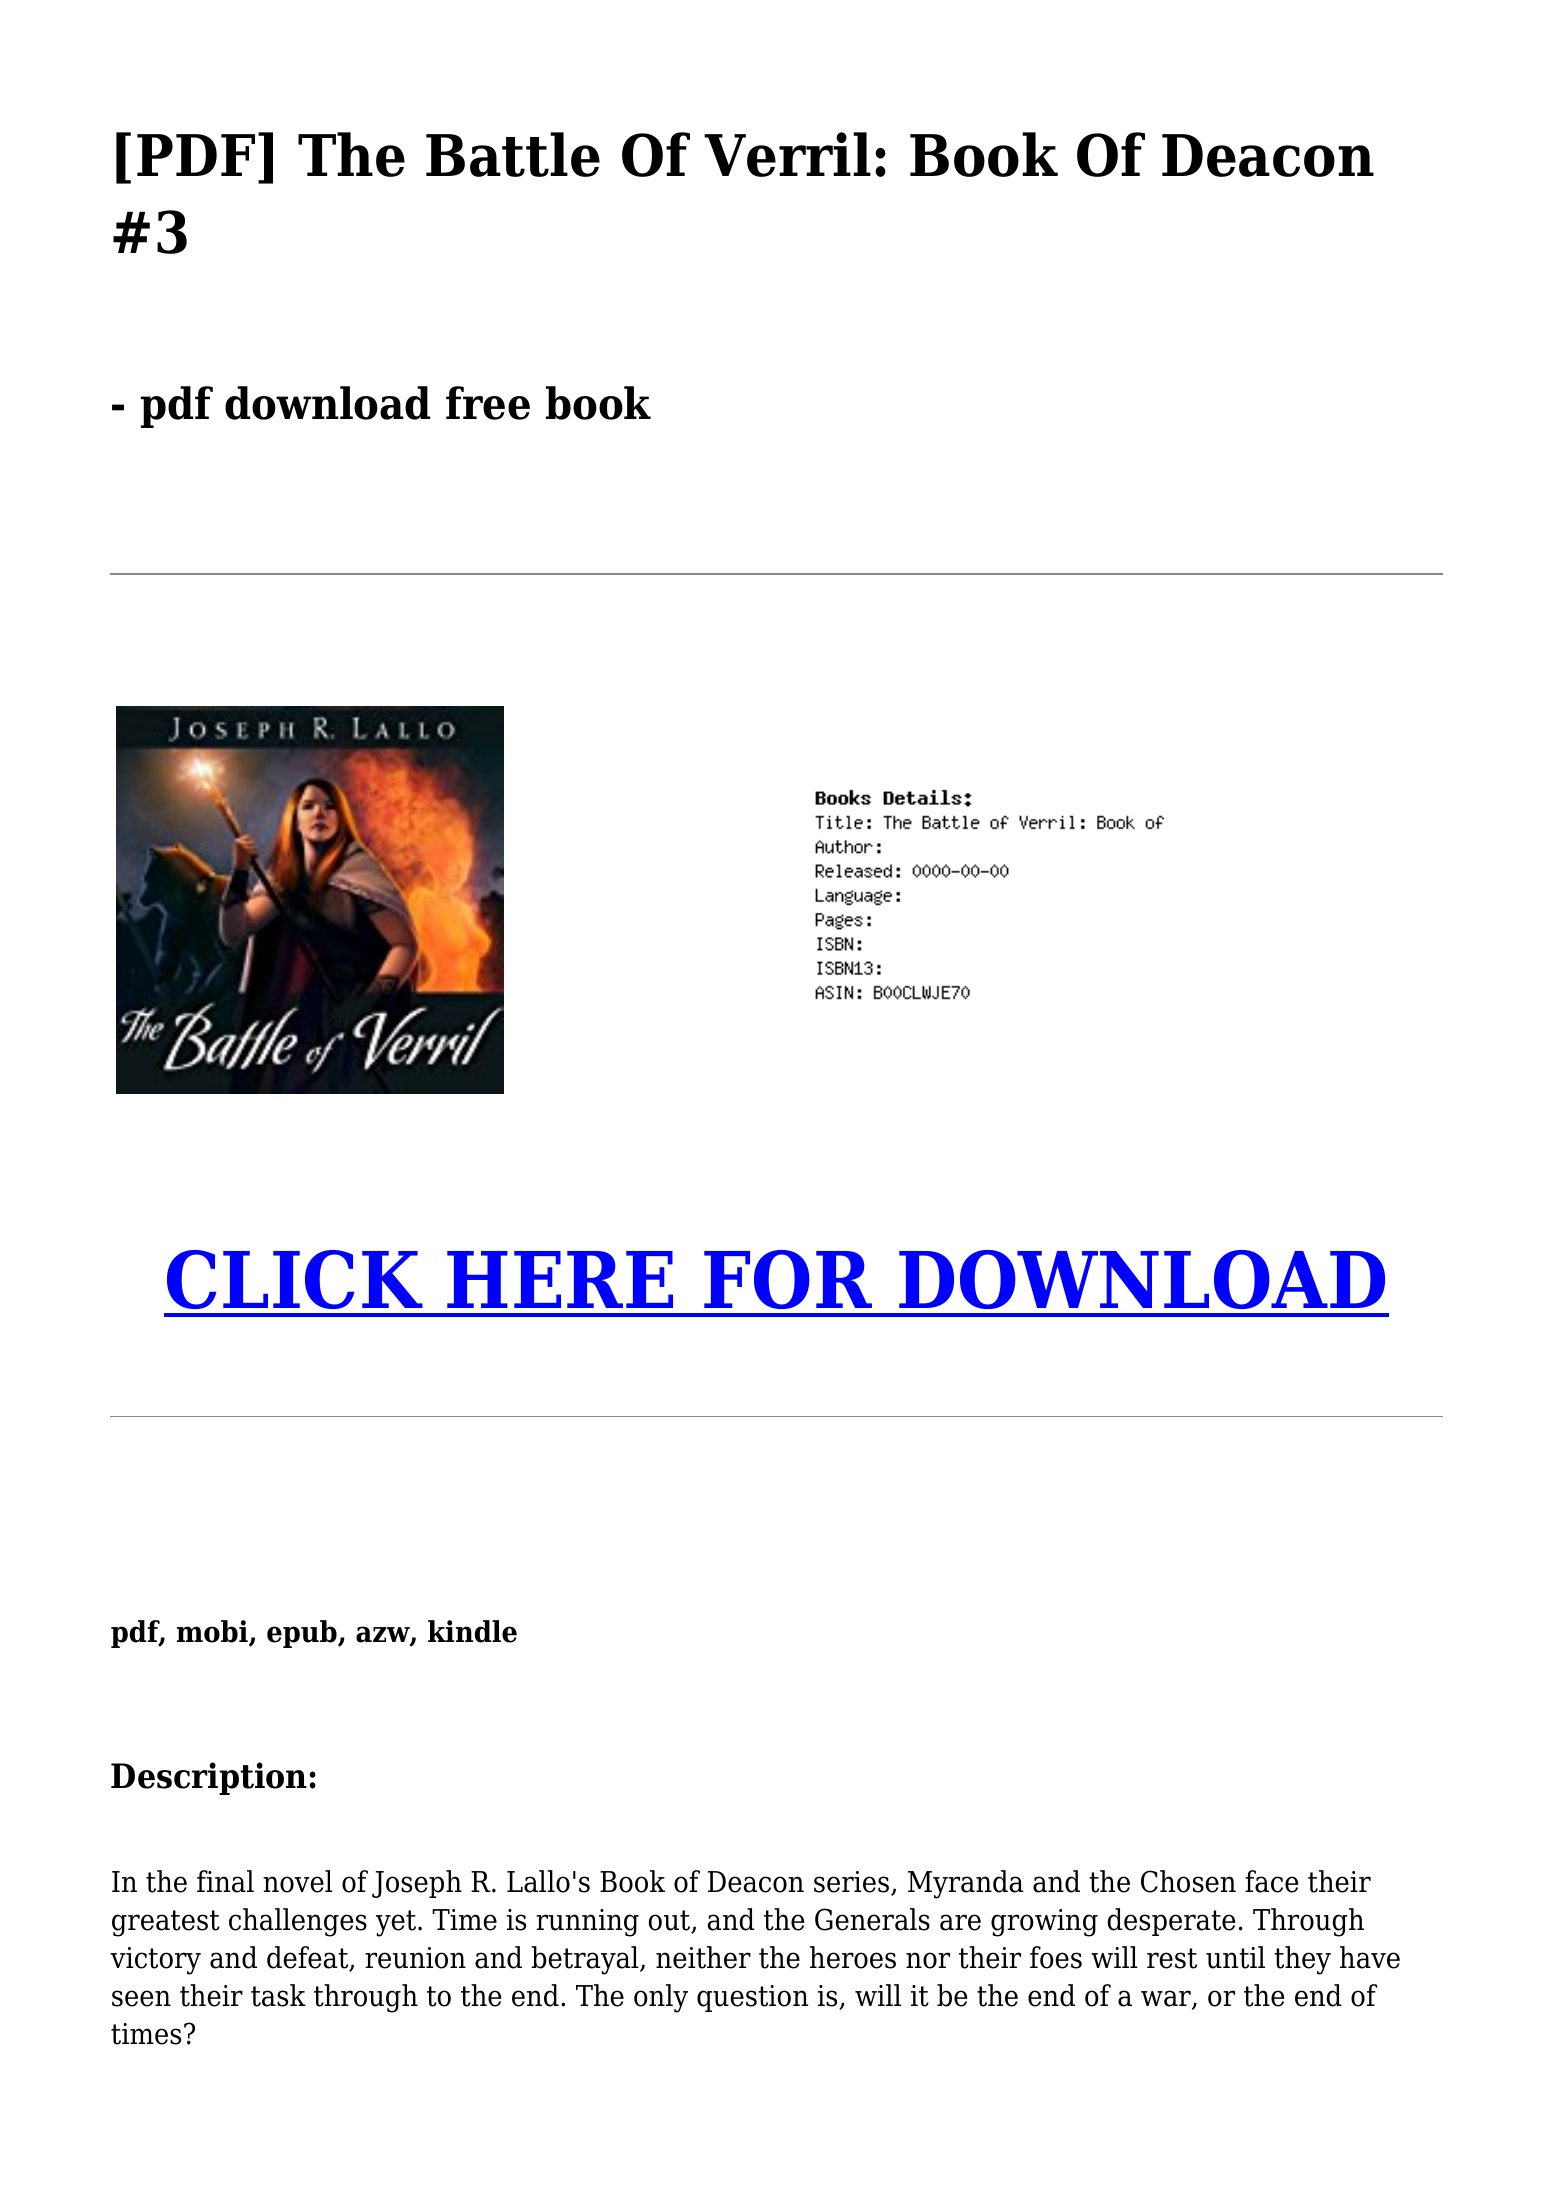 The height and width of the screenshot is (2197, 1553). What do you see at coordinates (1271, 1881) in the screenshot?
I see `face` at bounding box center [1271, 1881].
